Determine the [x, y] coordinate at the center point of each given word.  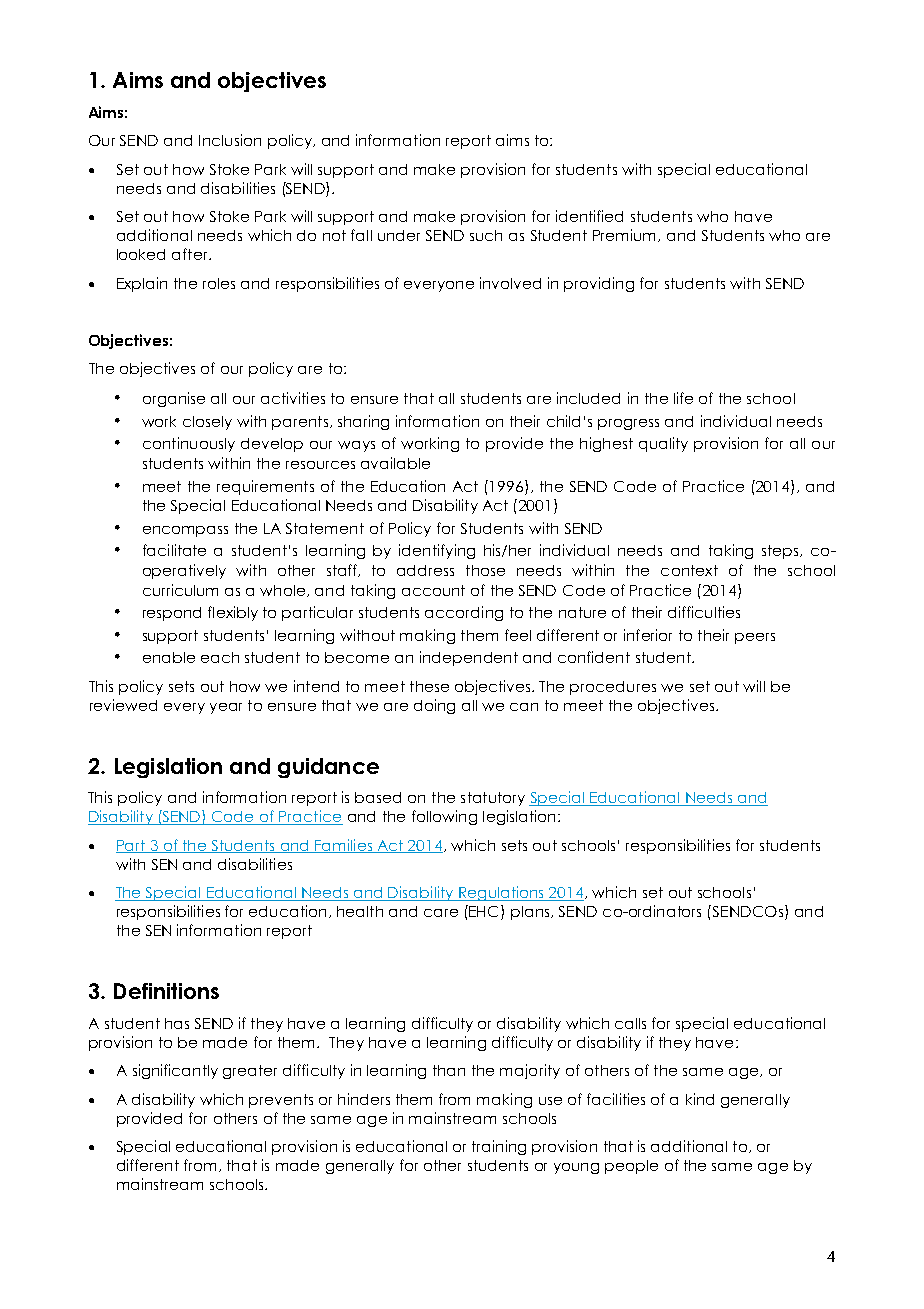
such [486, 235]
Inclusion [230, 140]
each [220, 657]
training [499, 1147]
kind [700, 1099]
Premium [626, 235]
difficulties [704, 612]
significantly [175, 1071]
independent [469, 658]
